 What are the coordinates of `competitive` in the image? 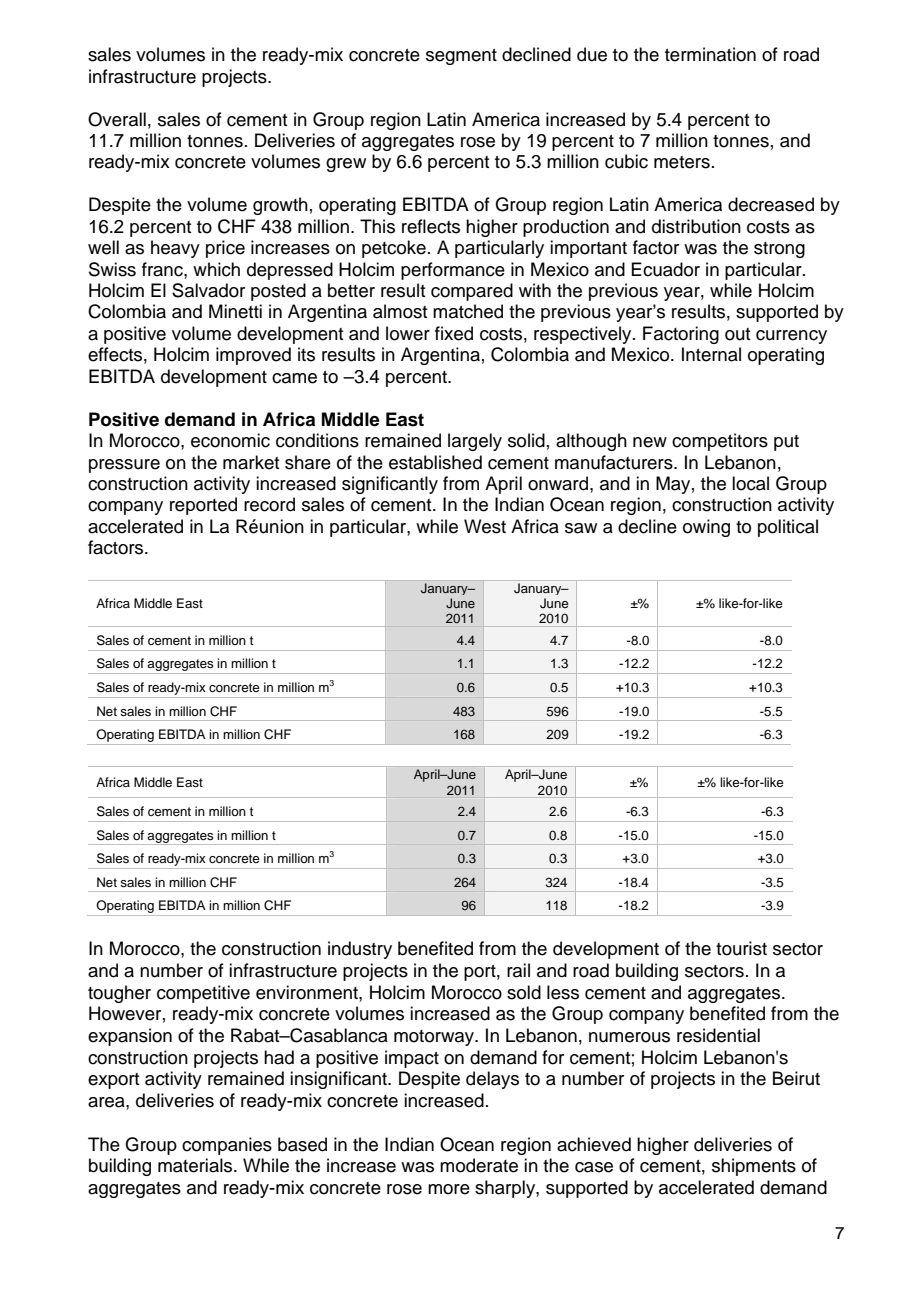 It's located at (203, 994).
